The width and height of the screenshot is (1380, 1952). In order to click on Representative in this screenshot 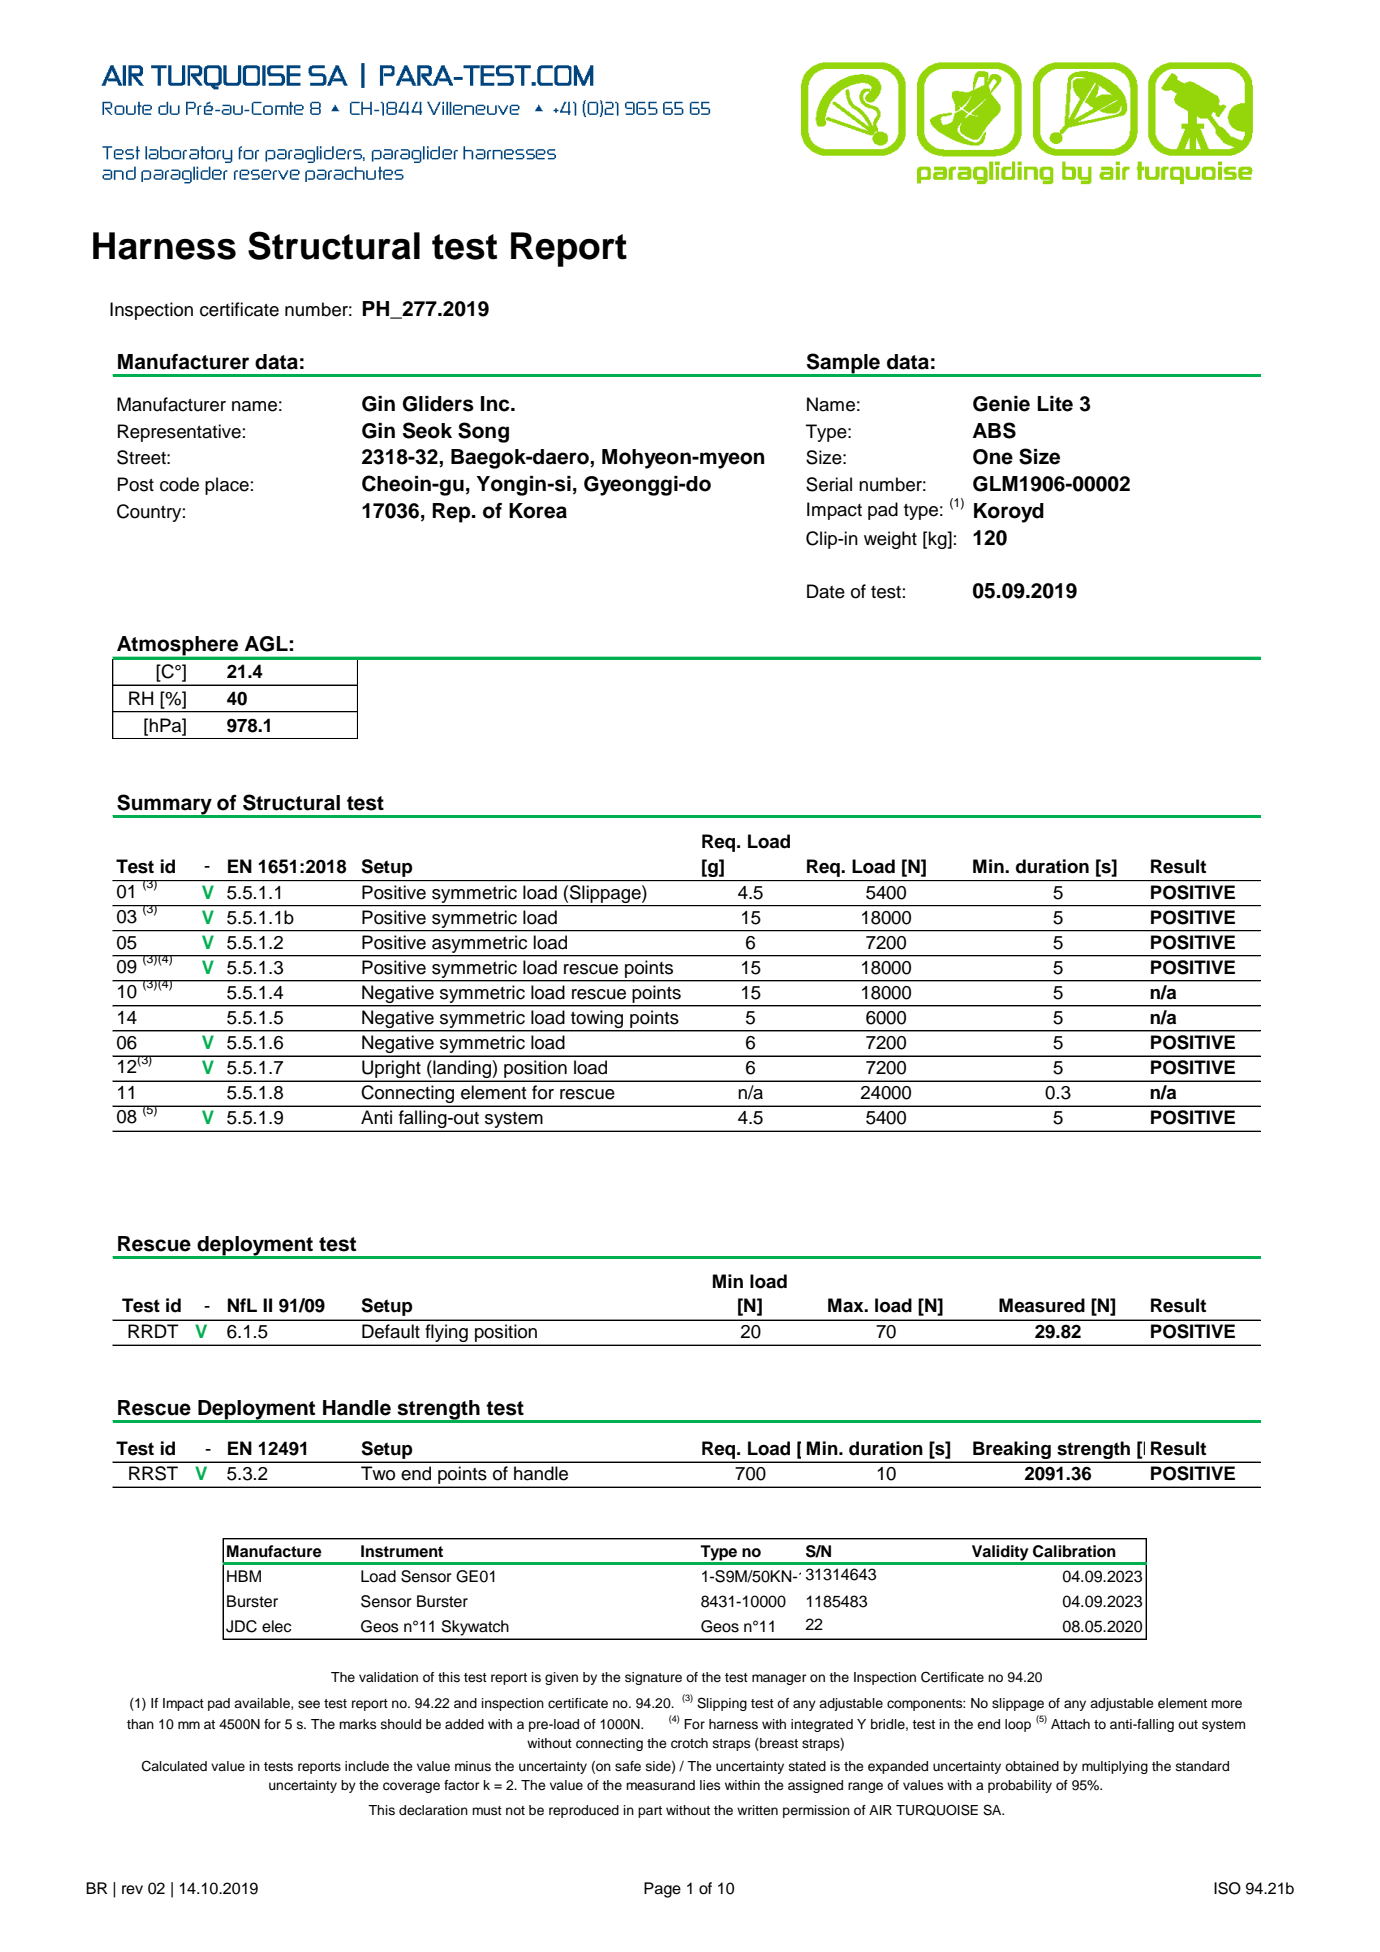, I will do `click(179, 433)`.
